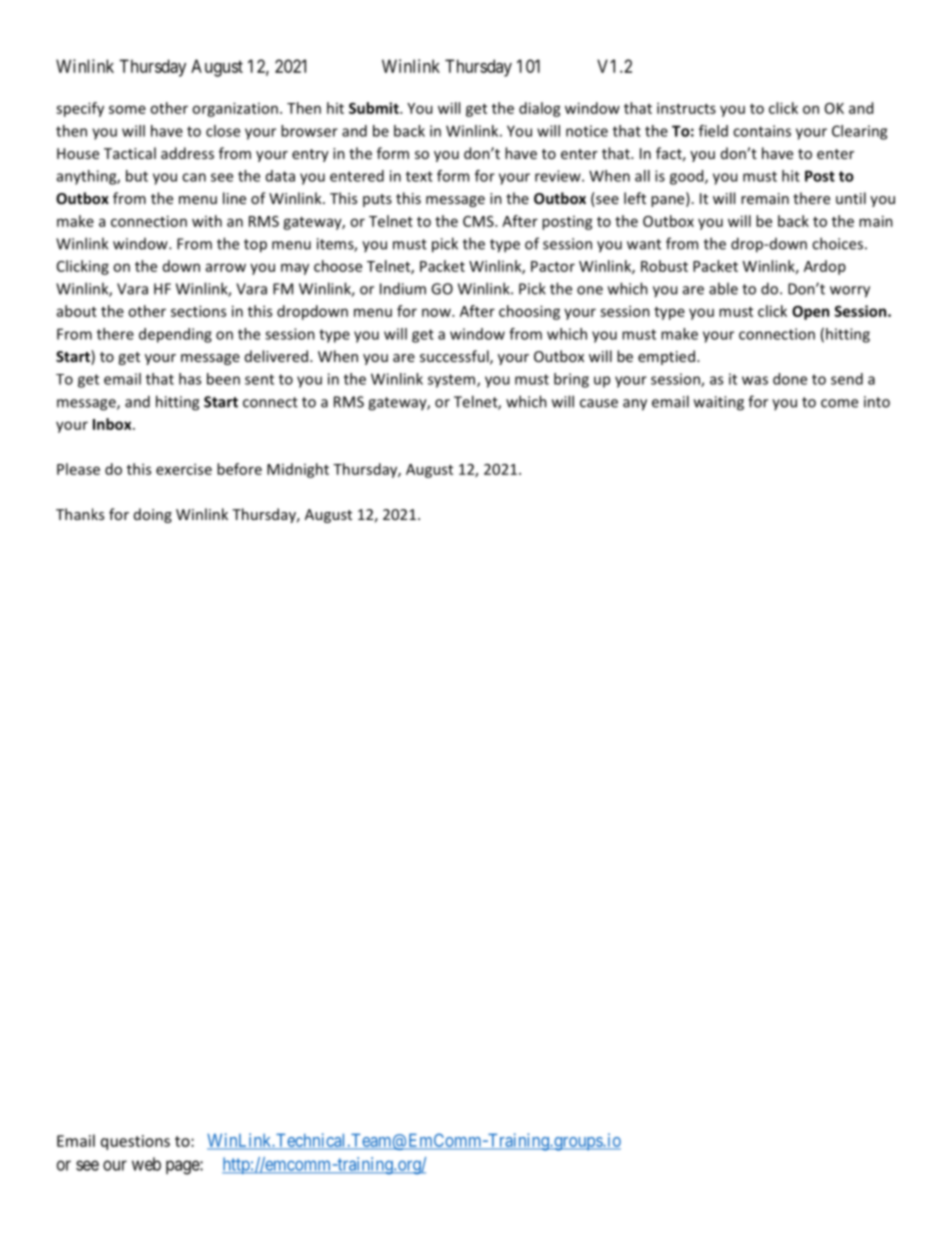  Describe the element at coordinates (187, 153) in the image. I see `address` at that location.
